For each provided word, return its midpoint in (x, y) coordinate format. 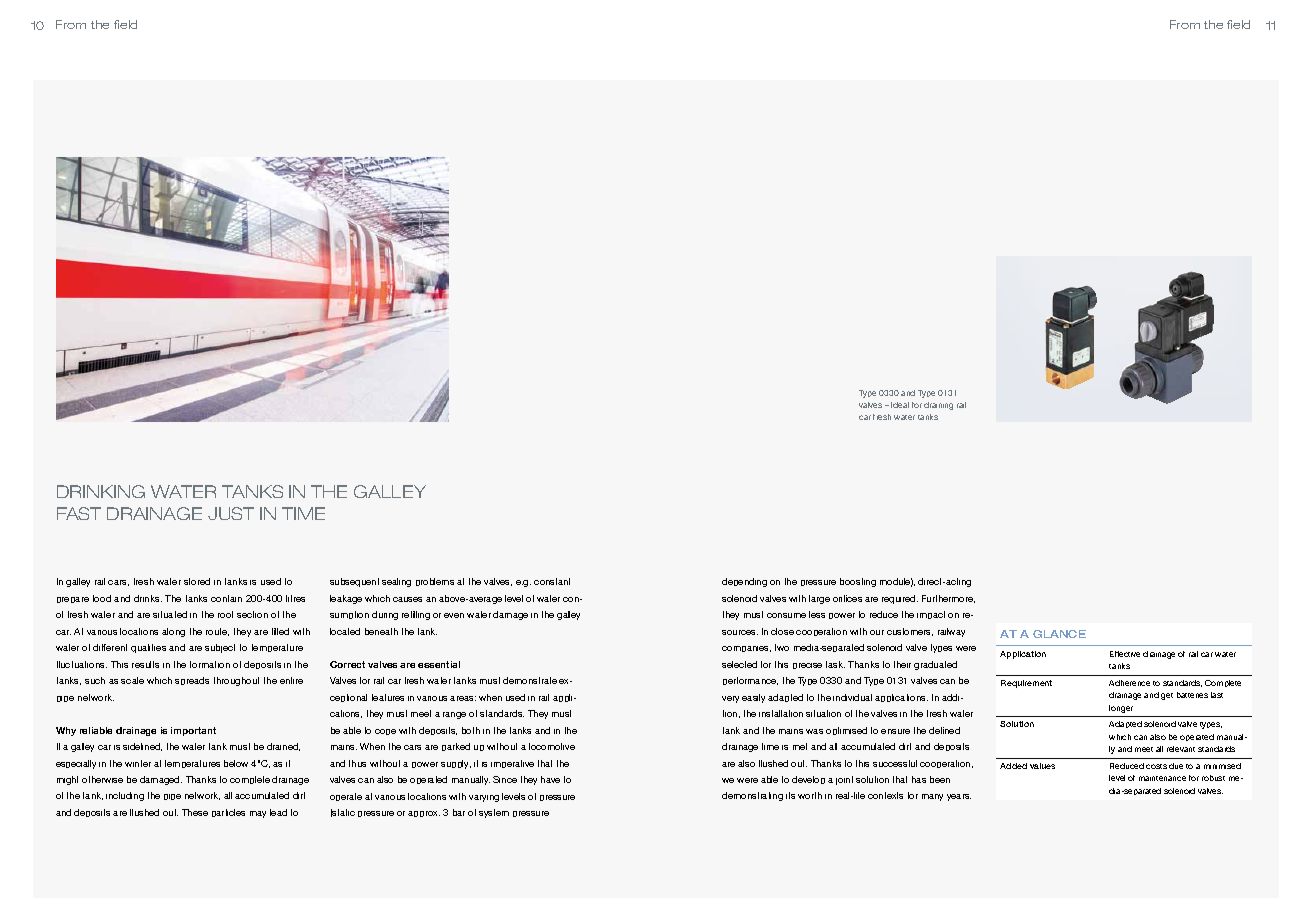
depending (744, 582)
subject (220, 648)
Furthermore (948, 599)
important (193, 731)
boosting (858, 582)
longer (1121, 709)
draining (938, 406)
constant (552, 581)
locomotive (552, 746)
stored (197, 581)
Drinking (101, 491)
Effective (1125, 654)
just (231, 513)
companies (746, 649)
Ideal (900, 405)
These (195, 812)
